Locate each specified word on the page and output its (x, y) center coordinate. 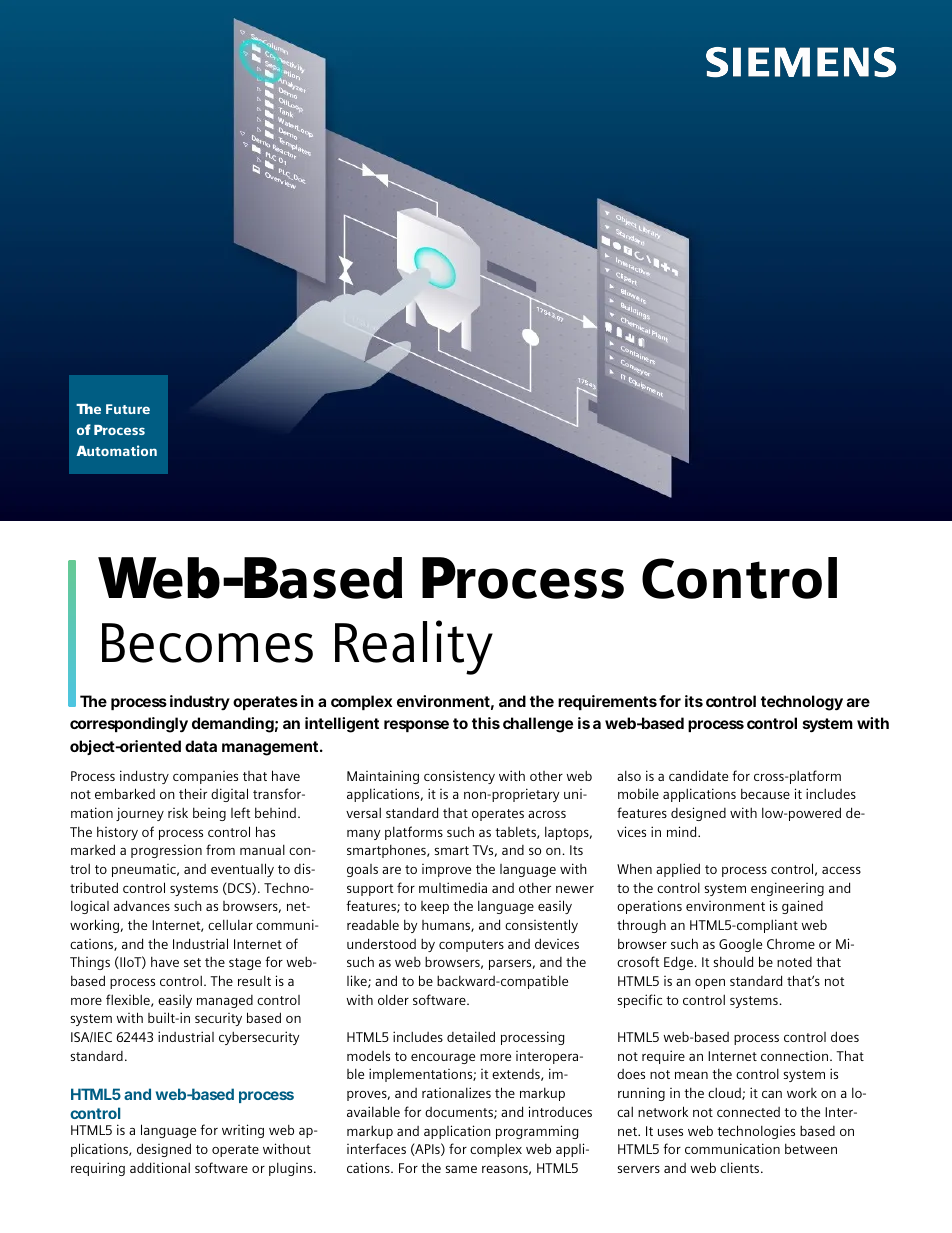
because (765, 793)
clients (741, 1167)
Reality (414, 647)
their (193, 793)
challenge (538, 725)
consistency (459, 777)
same (461, 1169)
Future (128, 409)
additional (160, 1167)
